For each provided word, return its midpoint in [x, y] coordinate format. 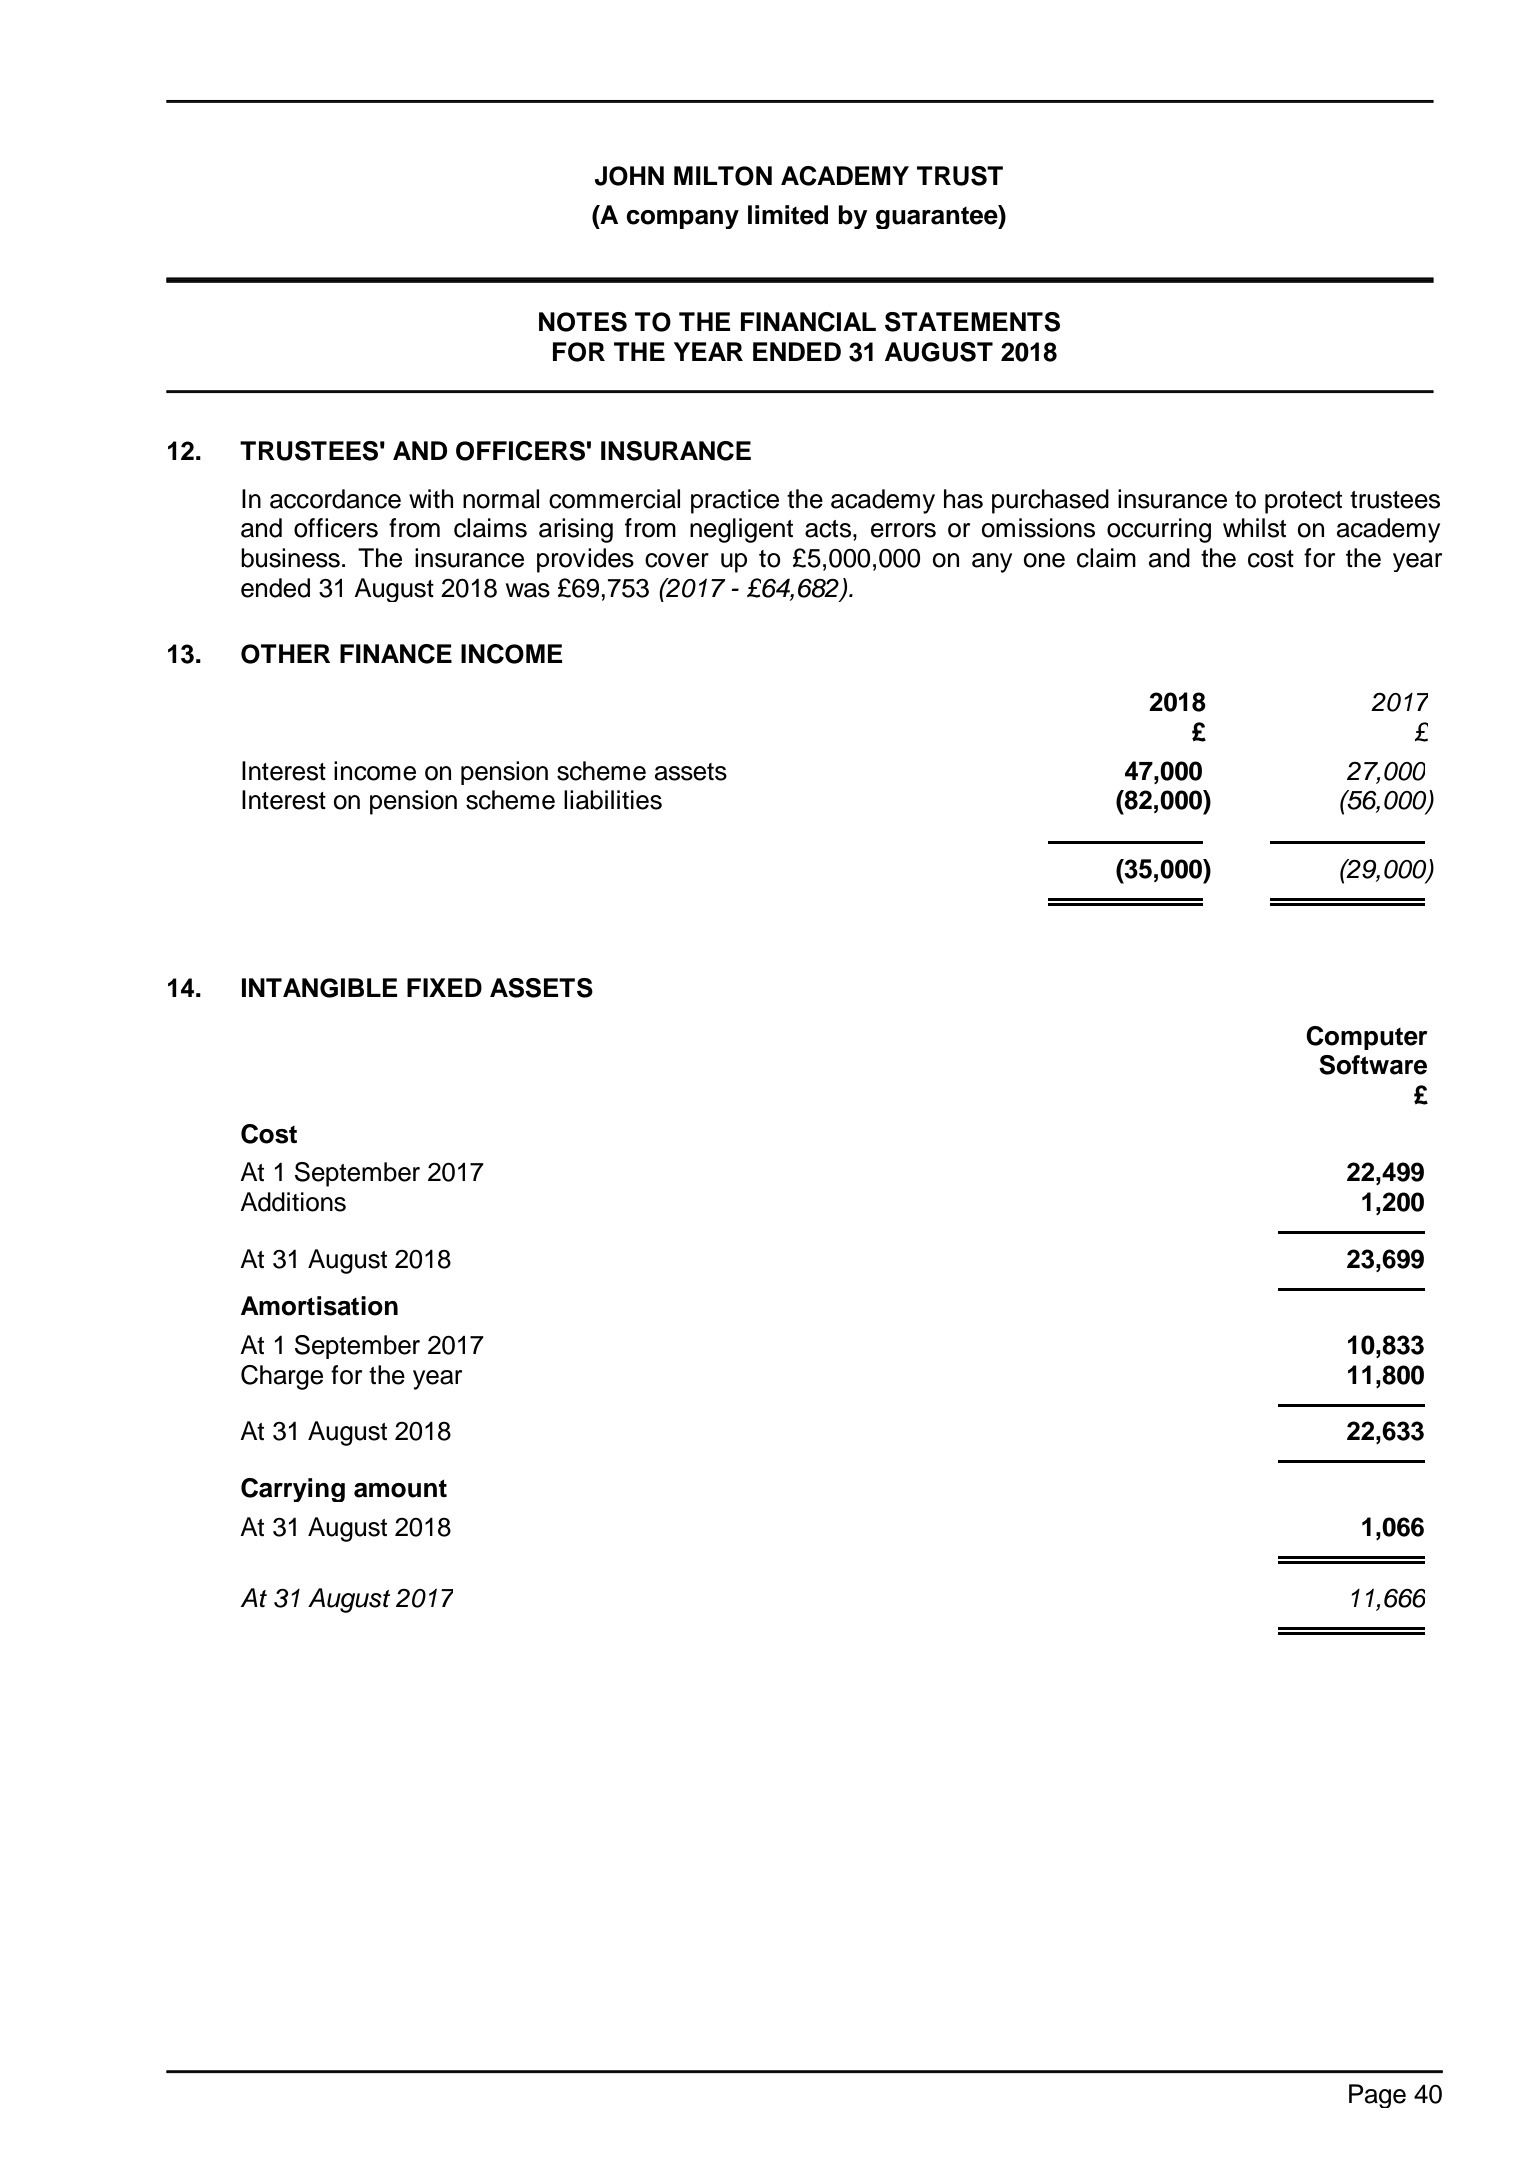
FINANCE [396, 654]
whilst [1254, 528]
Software [1373, 1065]
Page [1377, 2096]
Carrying [293, 1490]
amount [400, 1489]
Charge [282, 1377]
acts [829, 529]
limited [788, 215]
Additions [293, 1202]
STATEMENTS [972, 322]
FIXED [444, 987]
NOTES [583, 322]
